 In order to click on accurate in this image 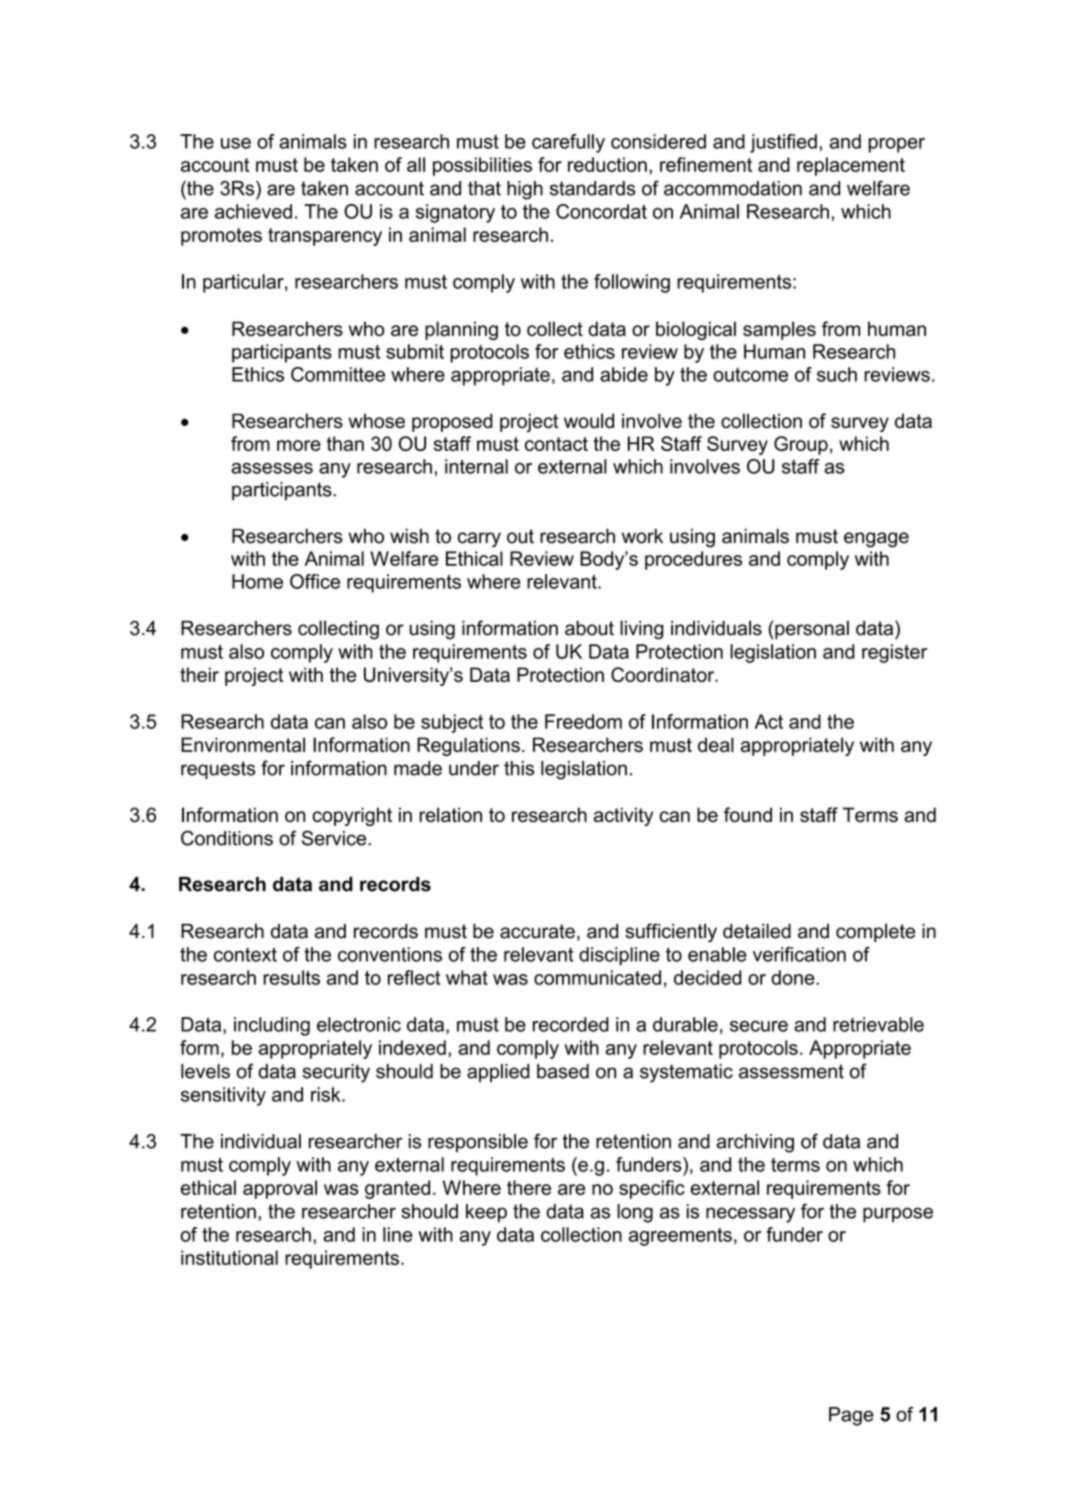, I will do `click(537, 931)`.
